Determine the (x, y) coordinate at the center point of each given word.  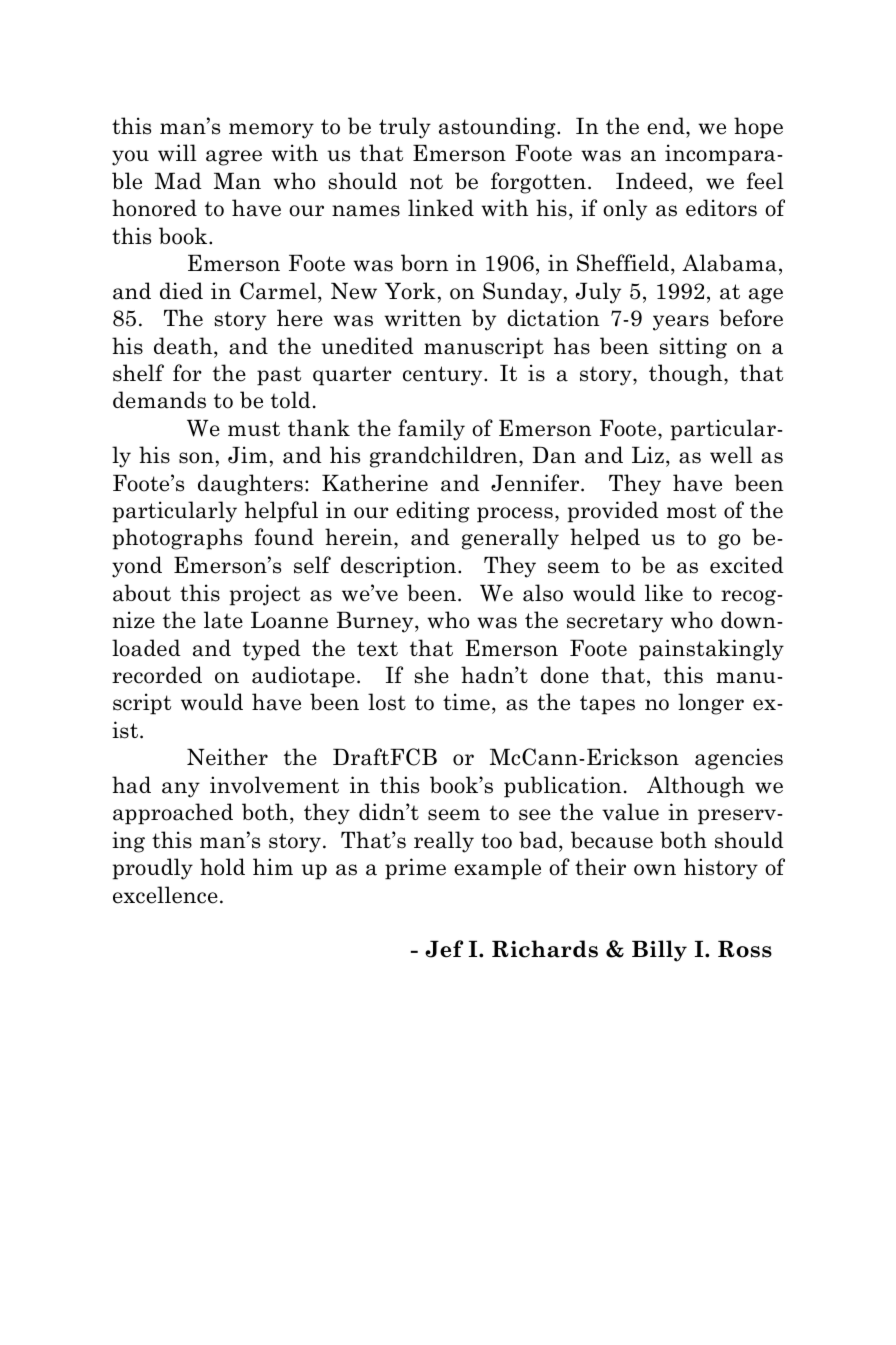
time (466, 702)
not (426, 182)
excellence (165, 895)
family (431, 430)
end (667, 126)
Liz (648, 454)
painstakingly (711, 650)
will (177, 153)
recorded (157, 675)
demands (159, 400)
